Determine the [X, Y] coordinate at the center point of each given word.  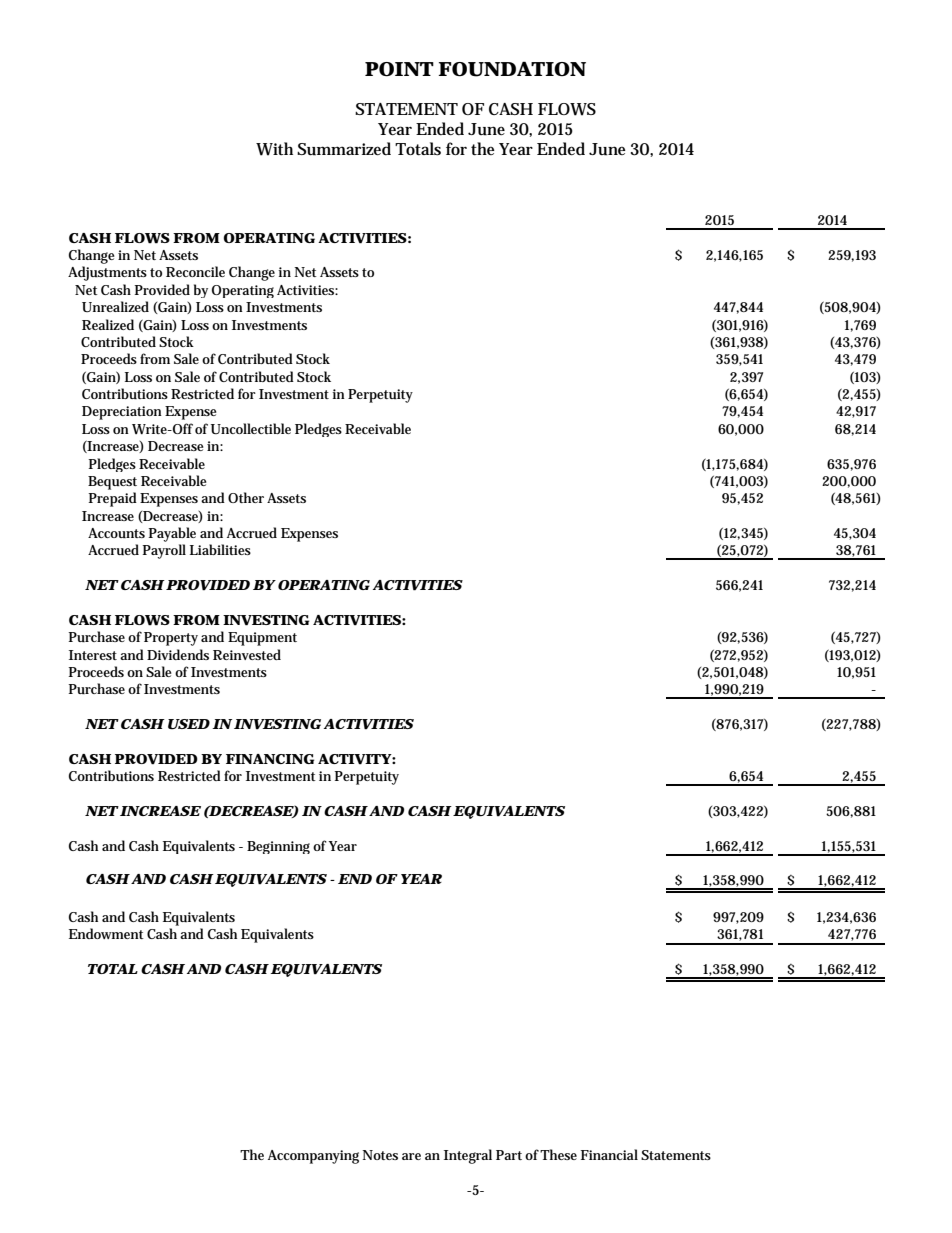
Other [246, 497]
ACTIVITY [355, 759]
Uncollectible [251, 428]
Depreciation [122, 413]
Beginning [278, 847]
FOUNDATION [512, 69]
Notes [380, 1155]
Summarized [344, 149]
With [274, 149]
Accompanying [313, 1157]
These [558, 1154]
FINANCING [270, 759]
